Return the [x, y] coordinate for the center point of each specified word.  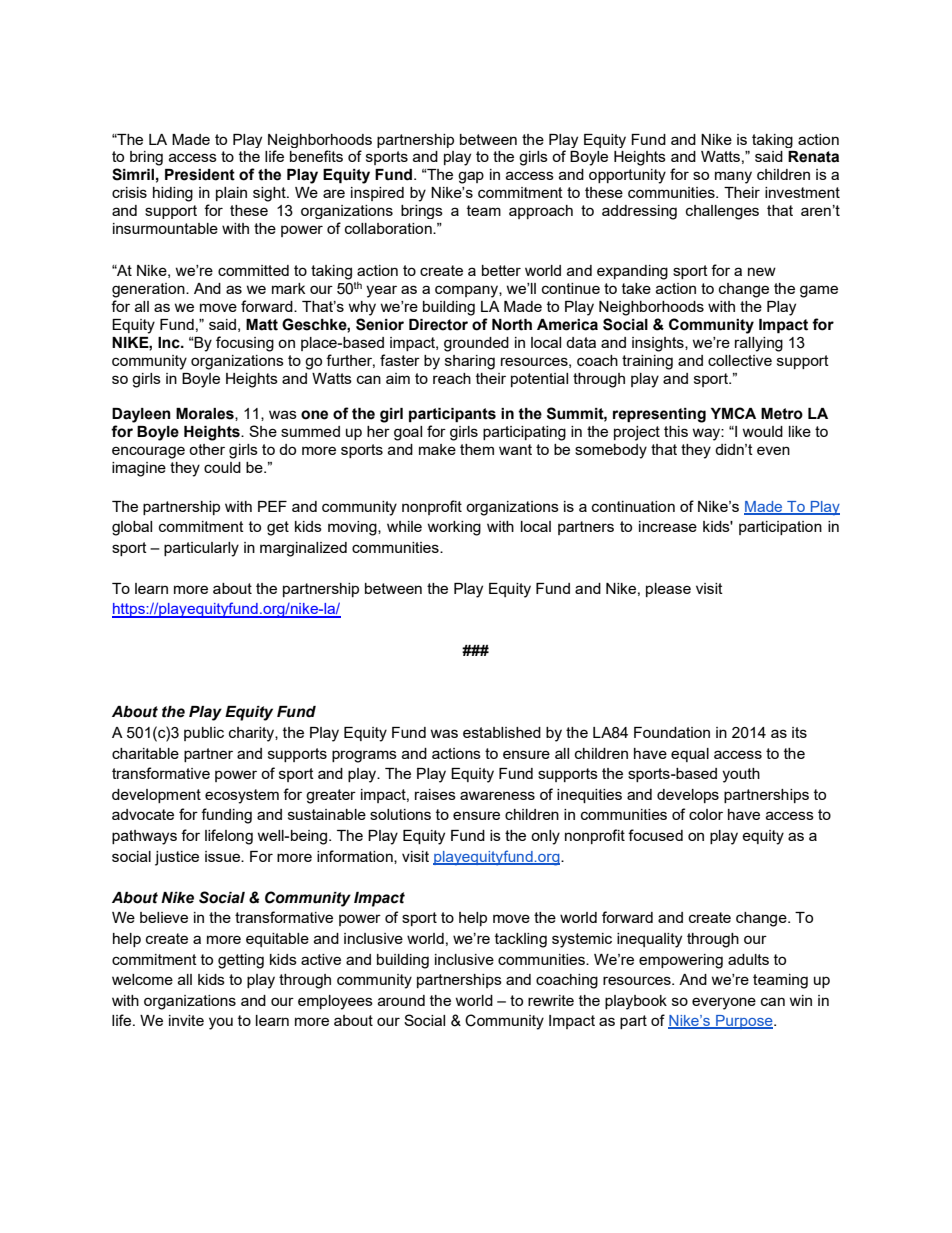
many [733, 177]
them [477, 449]
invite [186, 1020]
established [502, 732]
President [200, 175]
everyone [724, 1003]
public [204, 734]
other [207, 449]
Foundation [672, 732]
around [401, 1000]
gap [471, 177]
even [773, 450]
